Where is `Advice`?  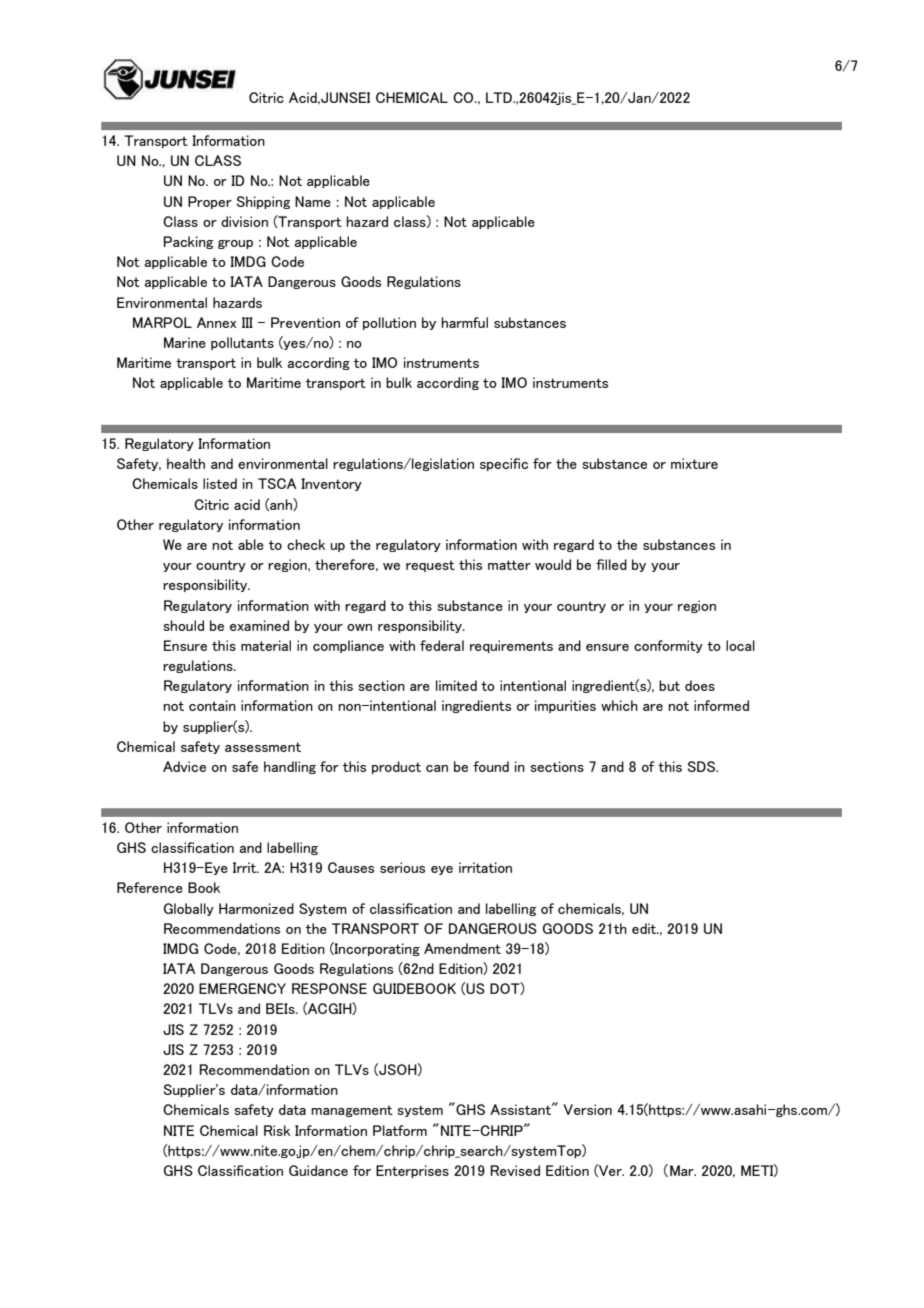 Advice is located at coordinates (184, 766).
